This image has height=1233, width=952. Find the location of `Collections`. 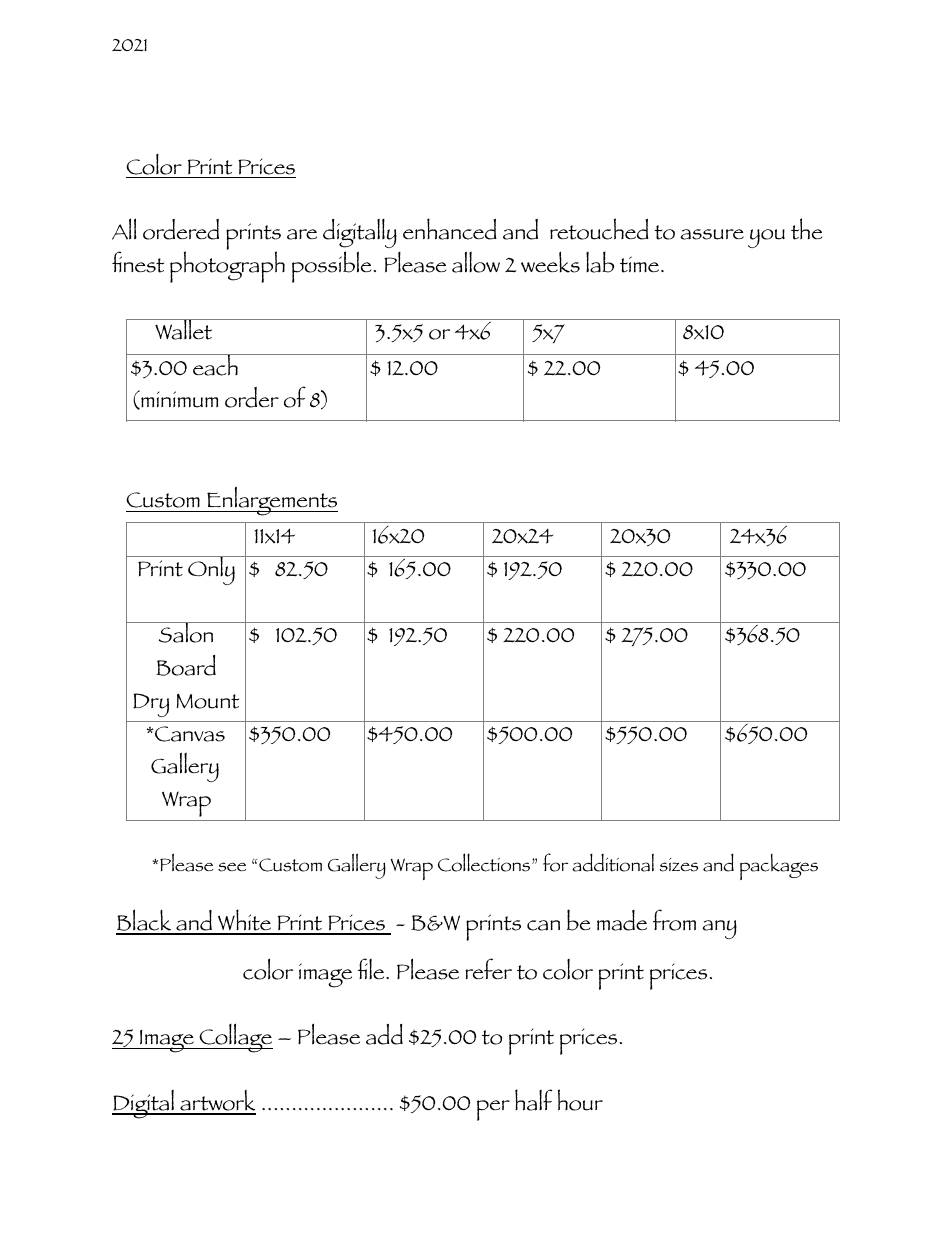

Collections is located at coordinates (485, 862).
